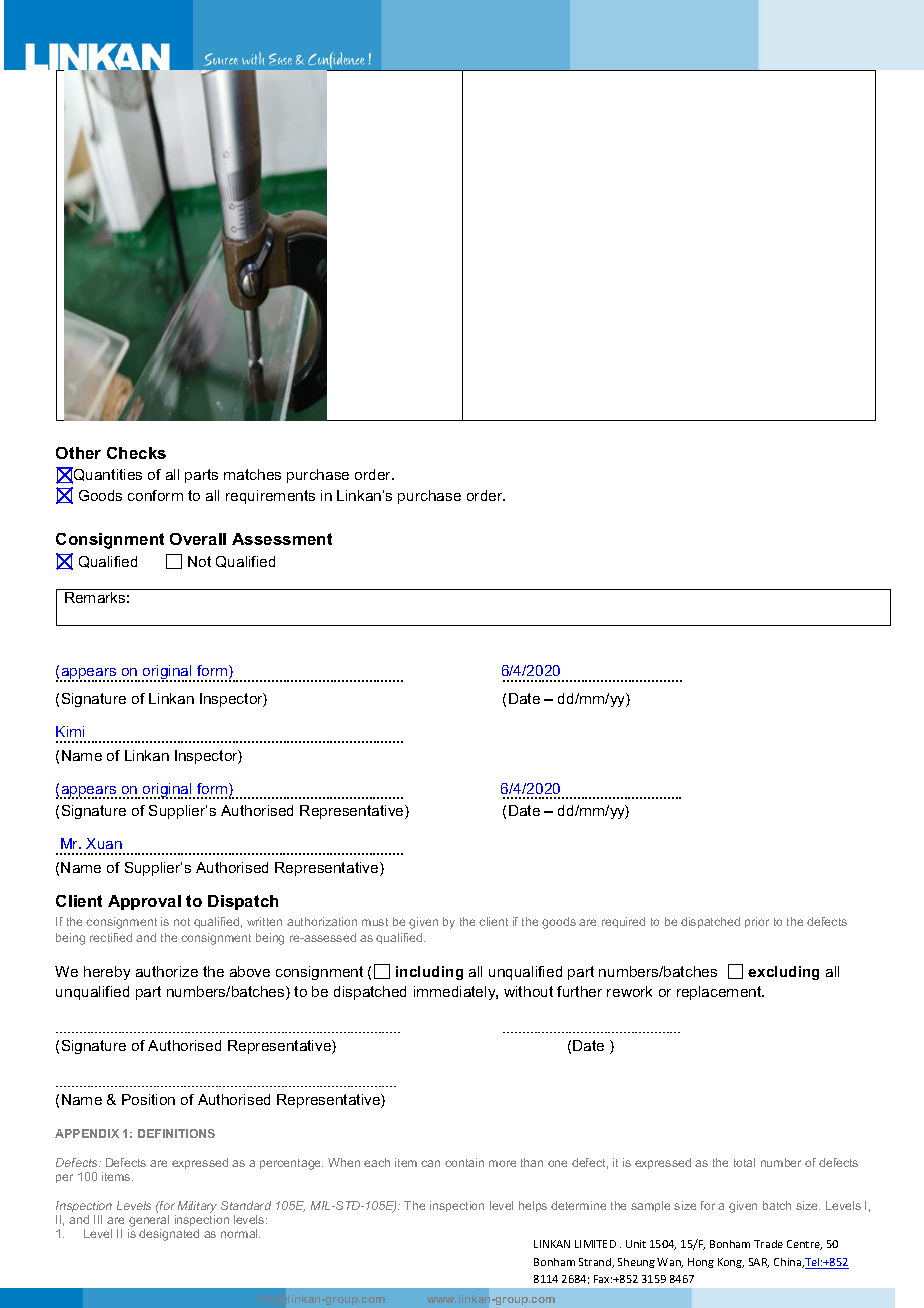  Describe the element at coordinates (169, 1235) in the screenshot. I see `designated` at that location.
